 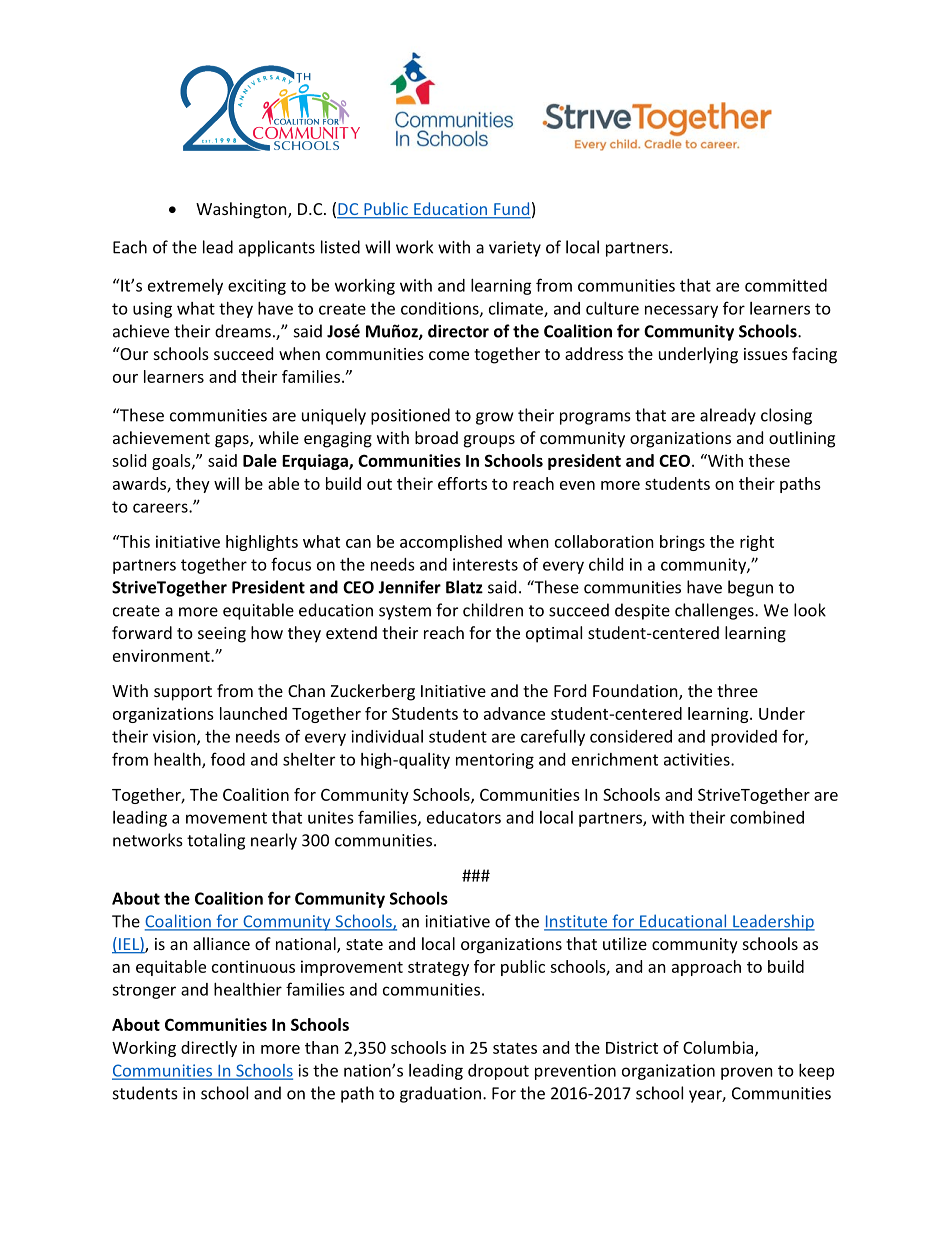 I want to click on committed, so click(x=786, y=285).
